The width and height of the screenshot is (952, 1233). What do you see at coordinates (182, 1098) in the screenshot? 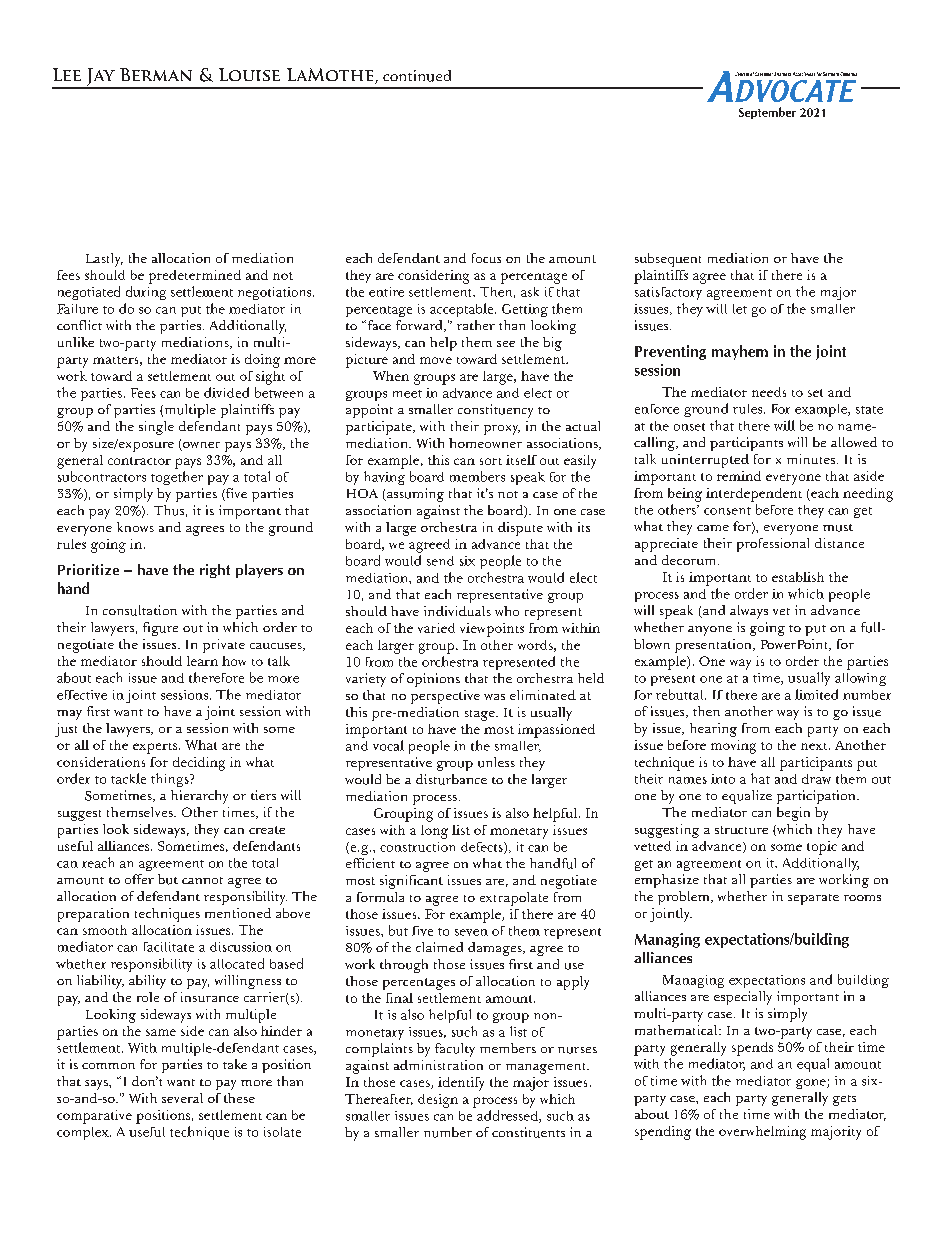
I see `several` at bounding box center [182, 1098].
